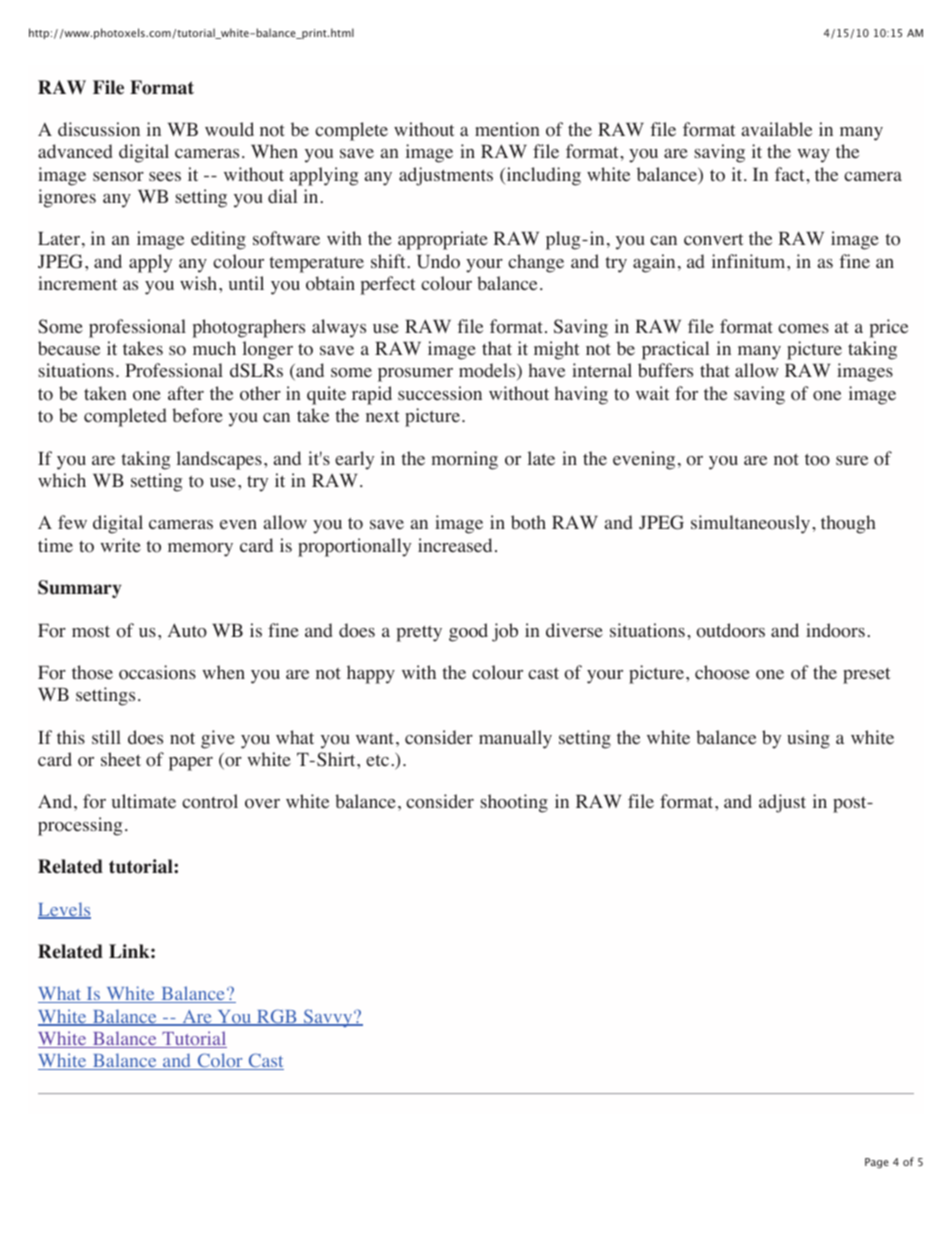 The width and height of the image is (952, 1233). Describe the element at coordinates (220, 1061) in the image. I see `Color` at that location.
